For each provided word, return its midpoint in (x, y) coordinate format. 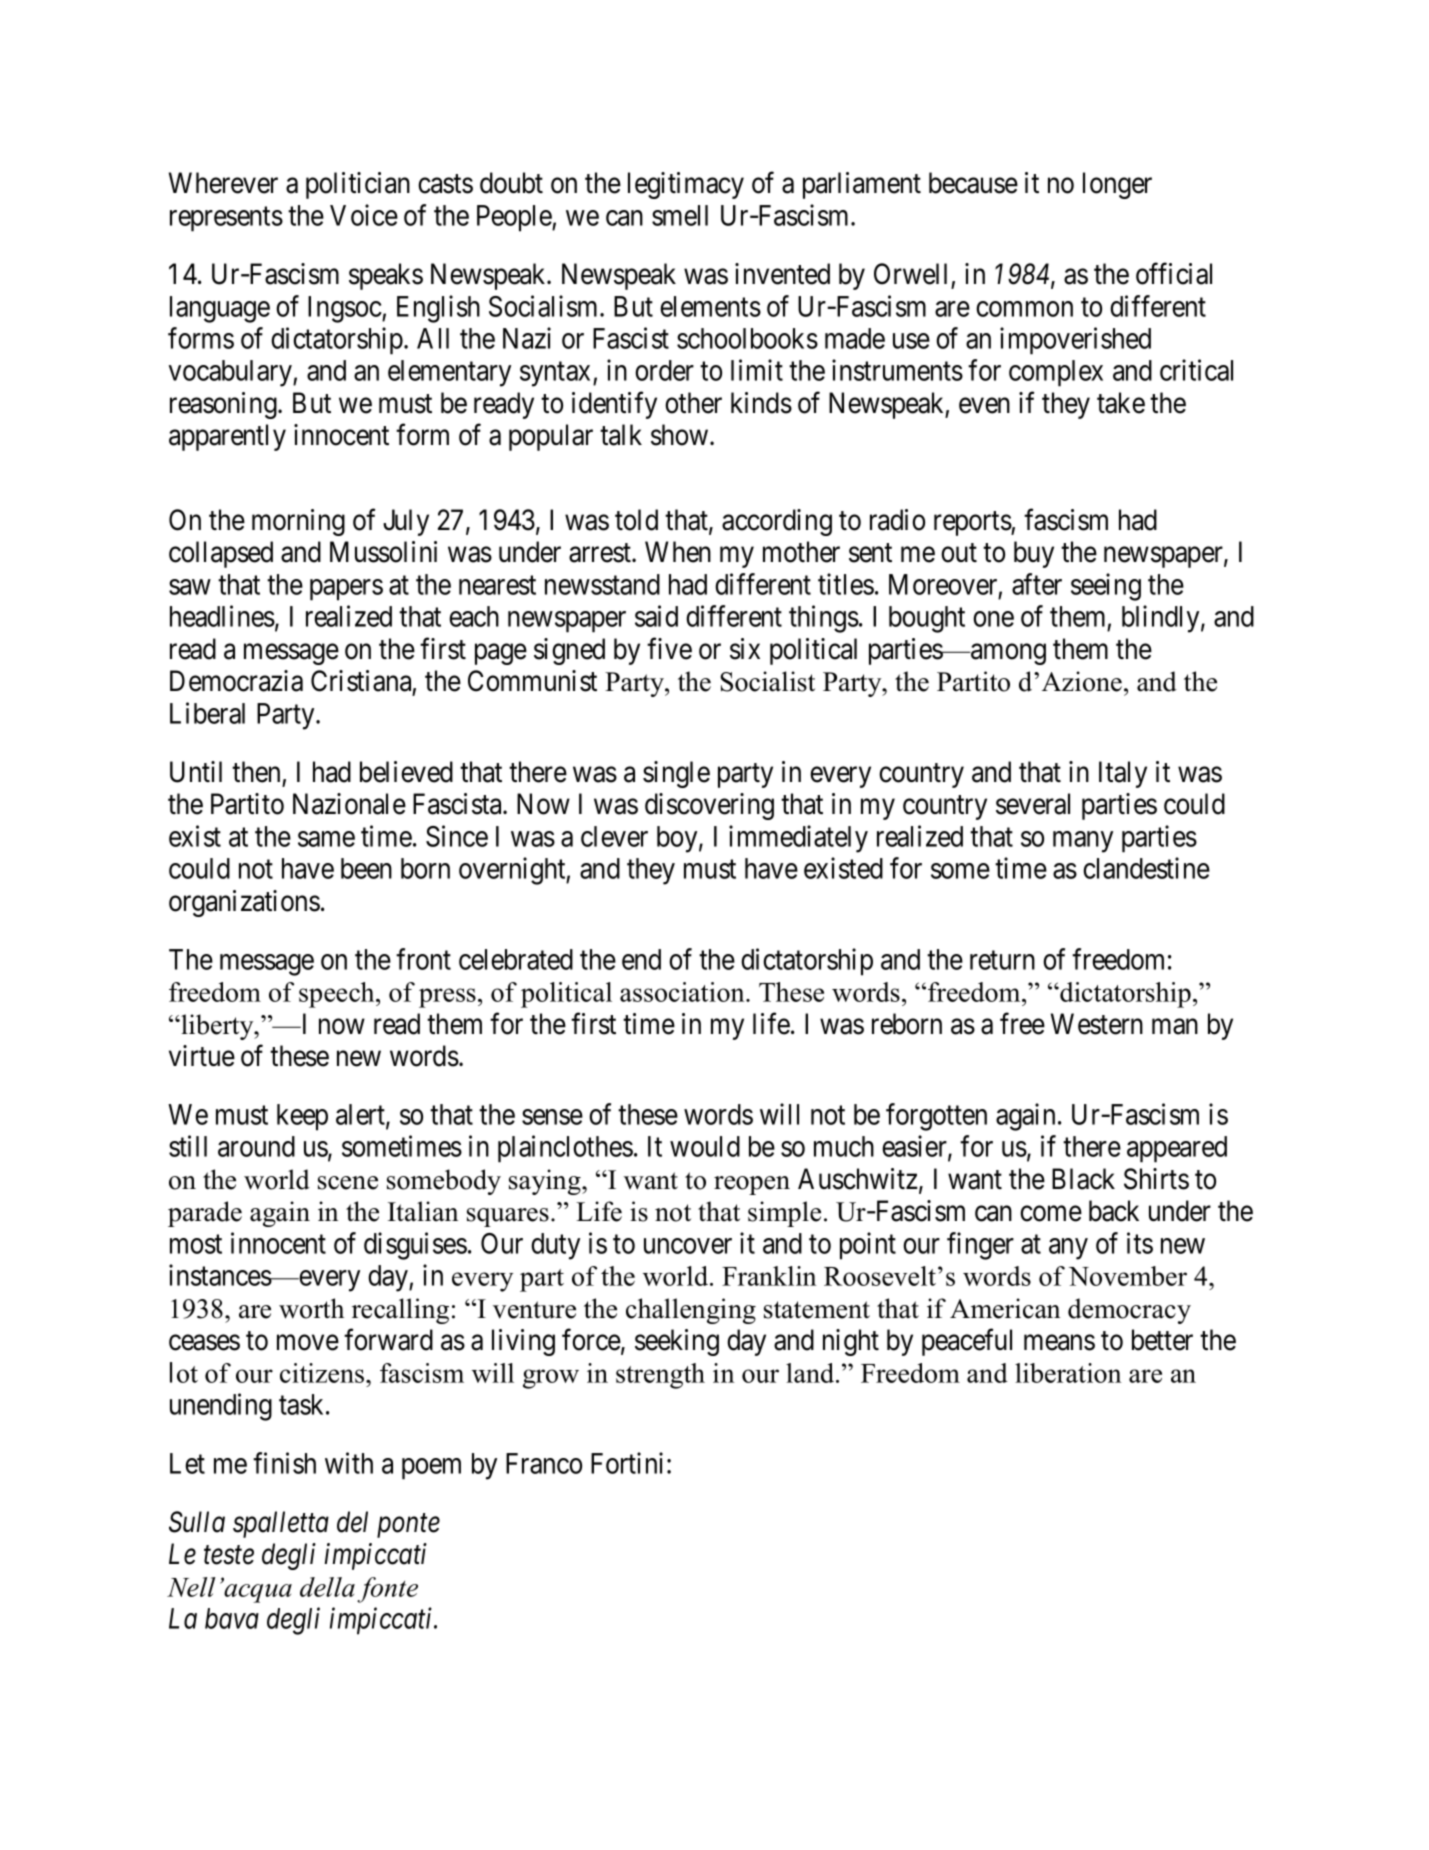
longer (1117, 185)
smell (680, 215)
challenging (691, 1311)
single (676, 774)
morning (298, 522)
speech (338, 995)
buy (1034, 554)
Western (1097, 1024)
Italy (1123, 774)
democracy (1129, 1311)
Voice (364, 215)
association (683, 992)
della (327, 1587)
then (256, 772)
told (636, 520)
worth (311, 1308)
